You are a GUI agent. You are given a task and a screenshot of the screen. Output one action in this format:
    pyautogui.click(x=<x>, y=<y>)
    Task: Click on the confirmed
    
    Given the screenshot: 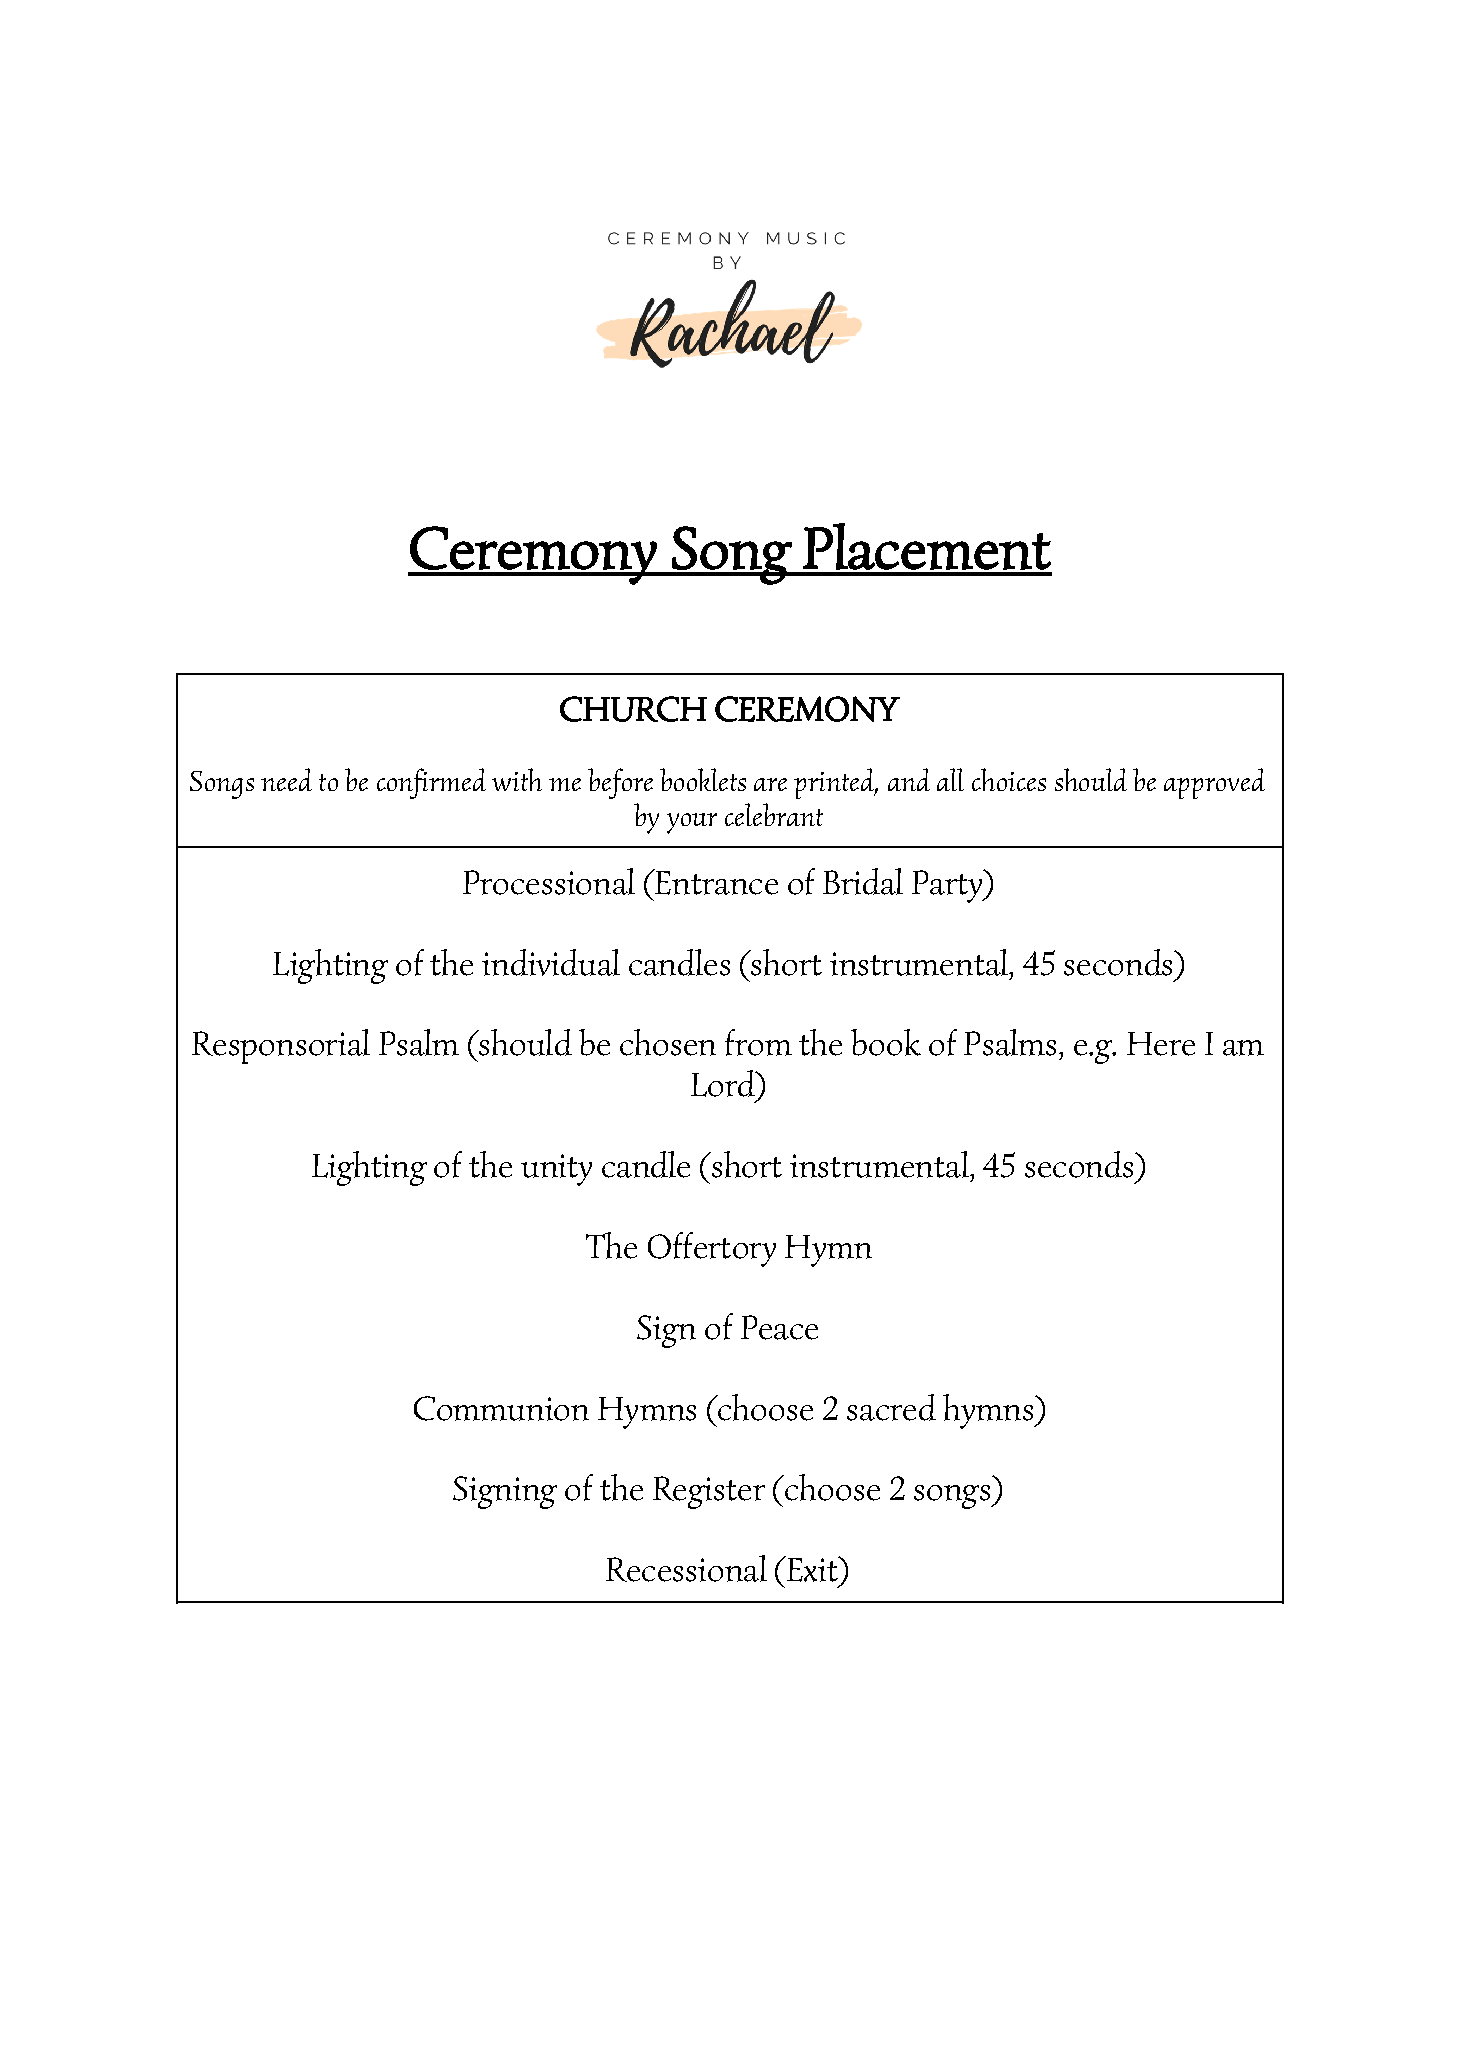 What is the action you would take?
    pyautogui.click(x=431, y=783)
